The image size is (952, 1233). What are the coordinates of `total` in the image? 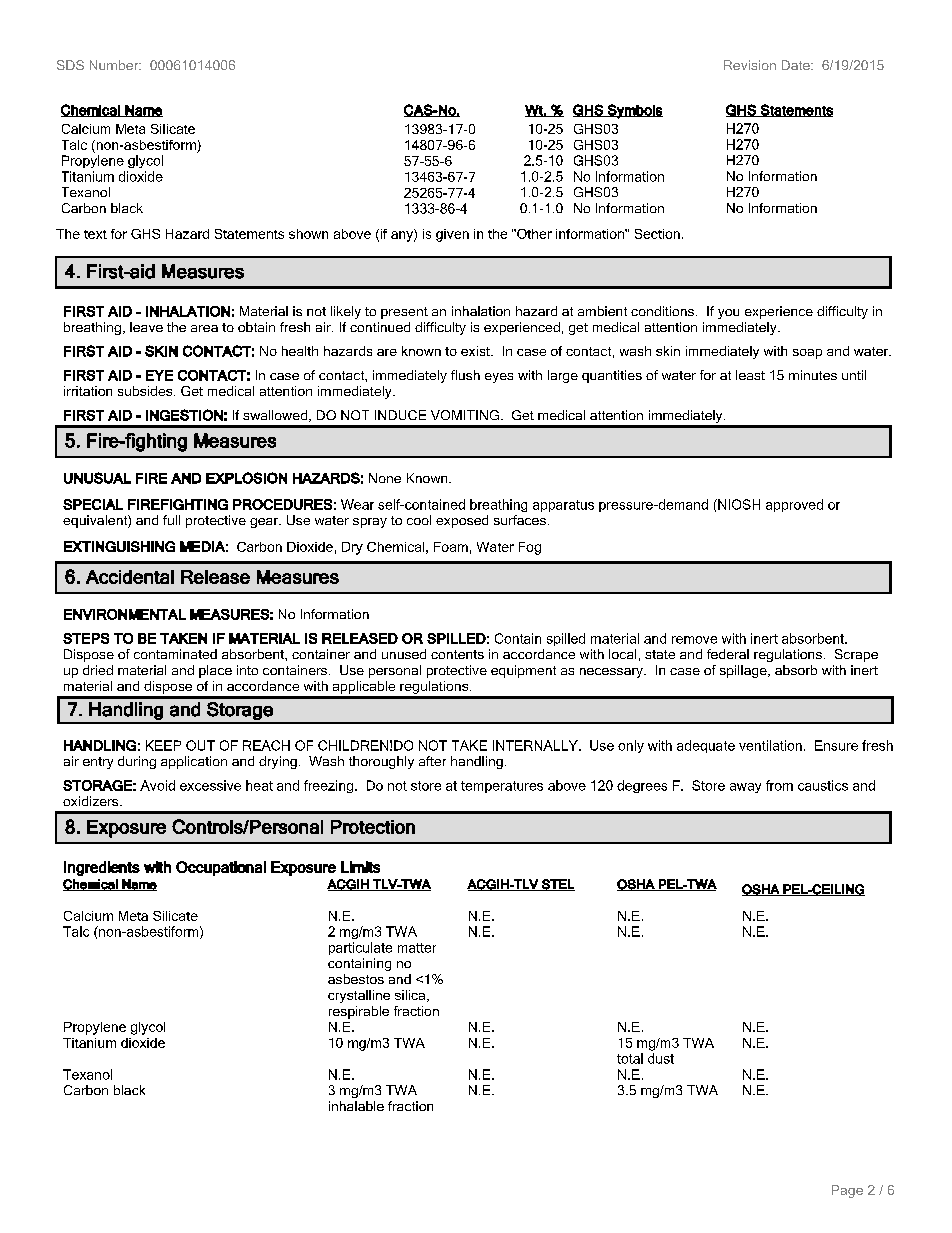 It's located at (630, 1058).
